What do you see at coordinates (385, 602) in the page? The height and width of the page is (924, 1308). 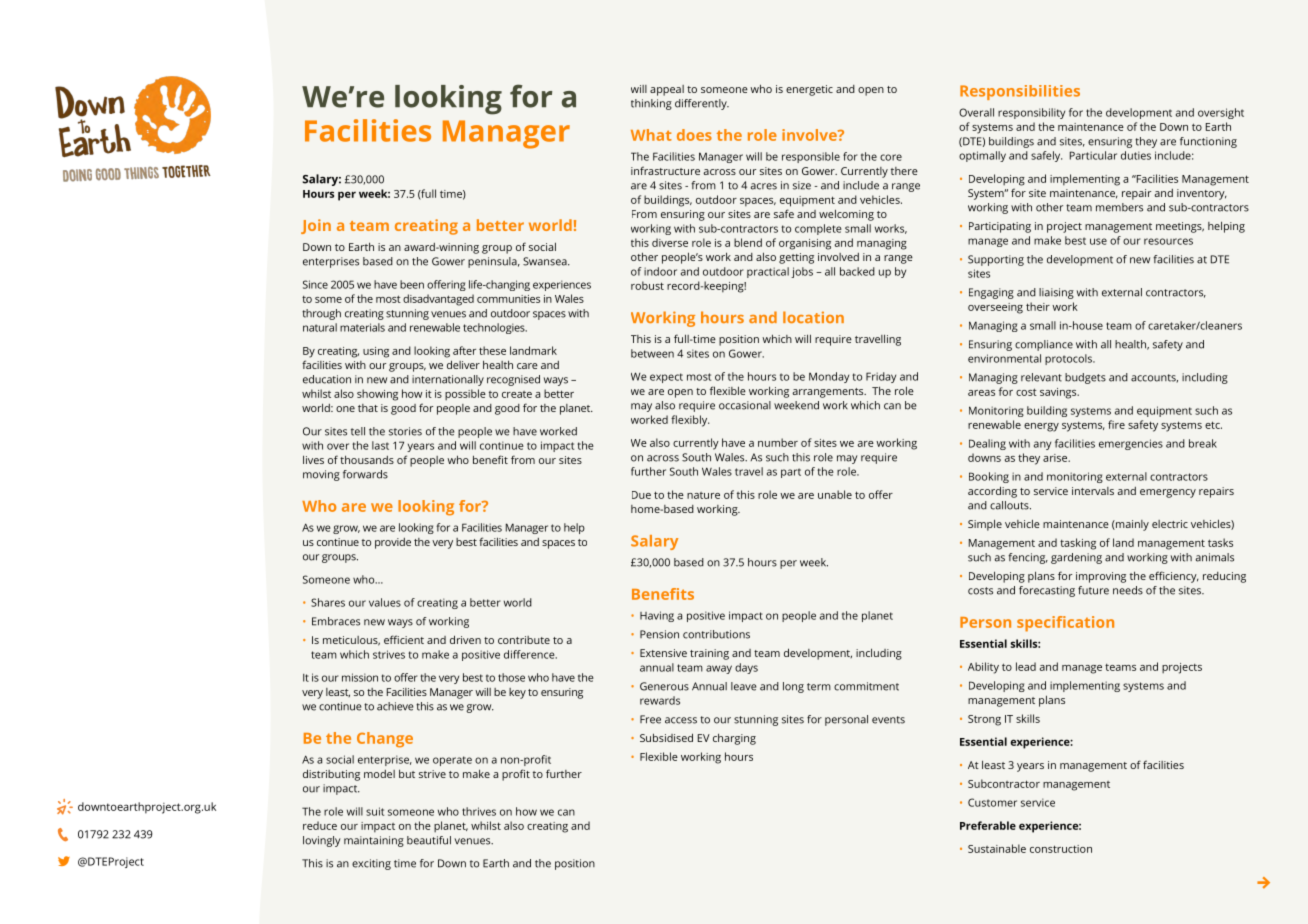 I see `values` at bounding box center [385, 602].
